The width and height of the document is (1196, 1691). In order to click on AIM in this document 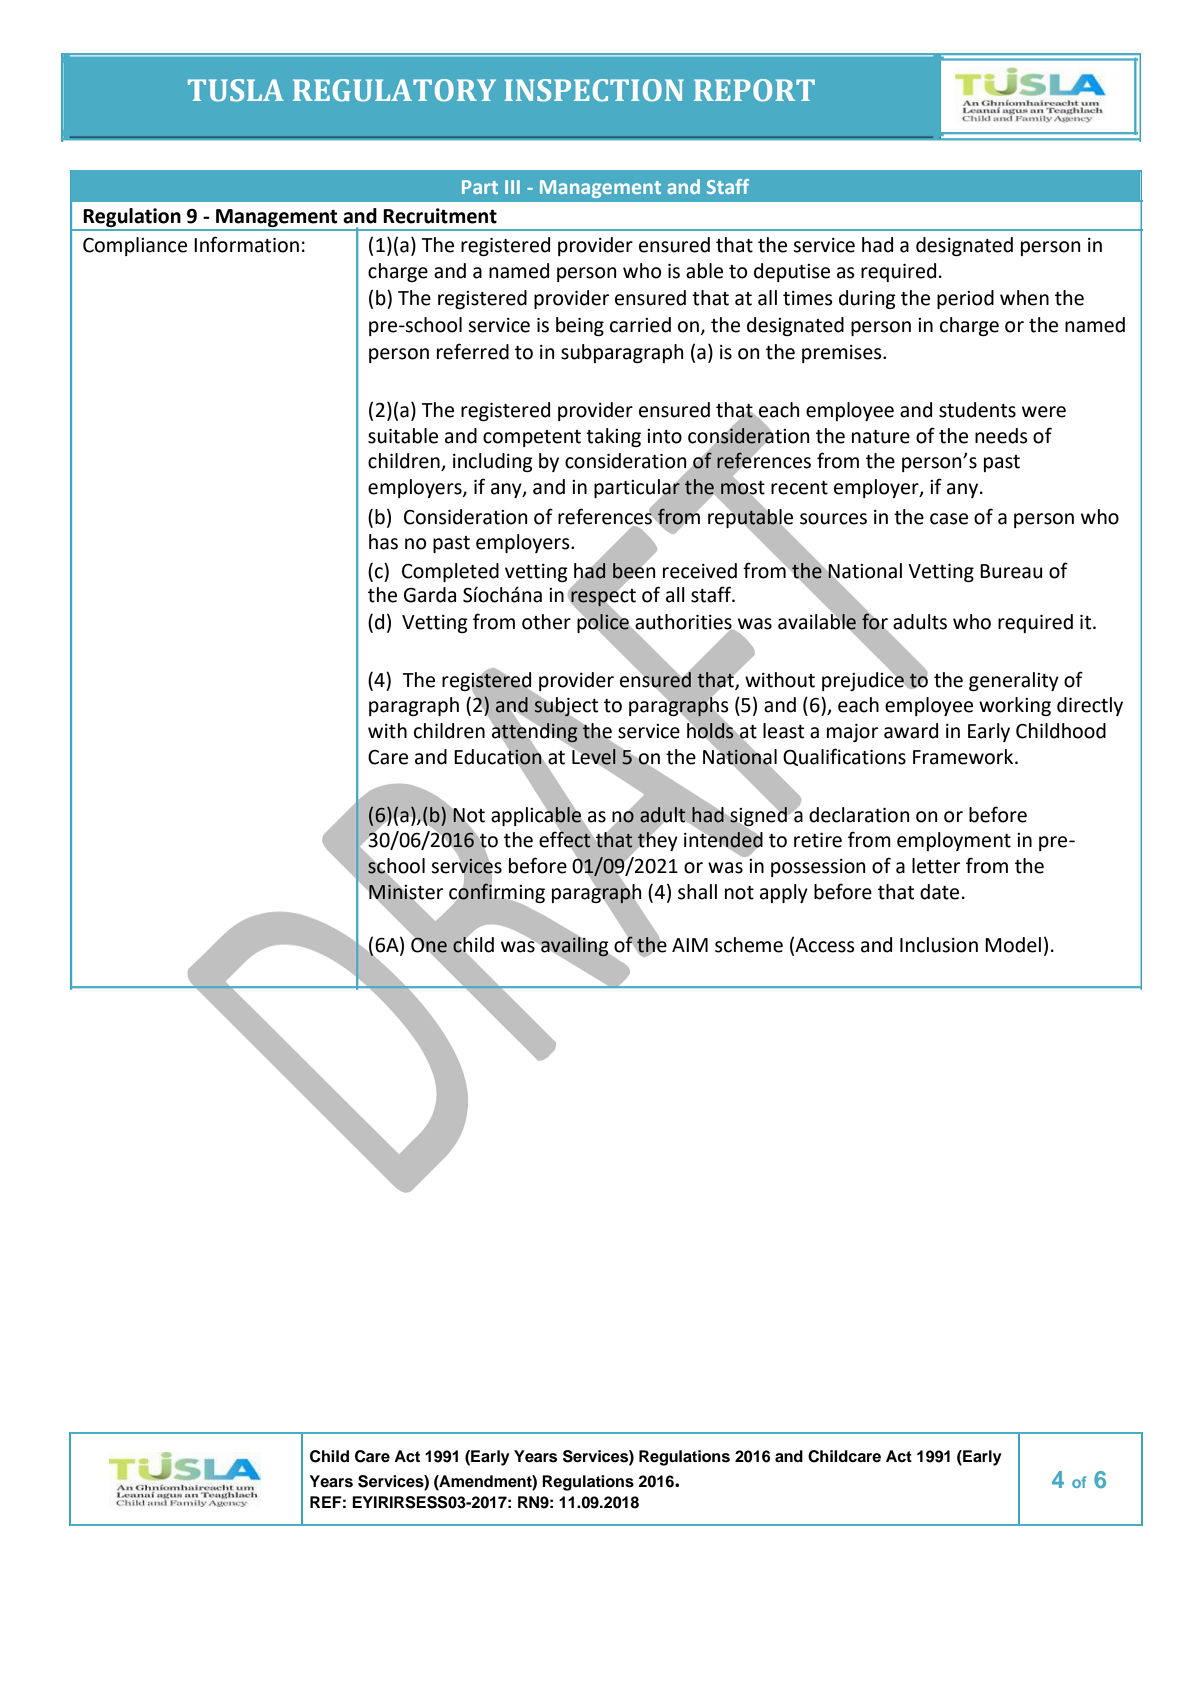, I will do `click(690, 945)`.
